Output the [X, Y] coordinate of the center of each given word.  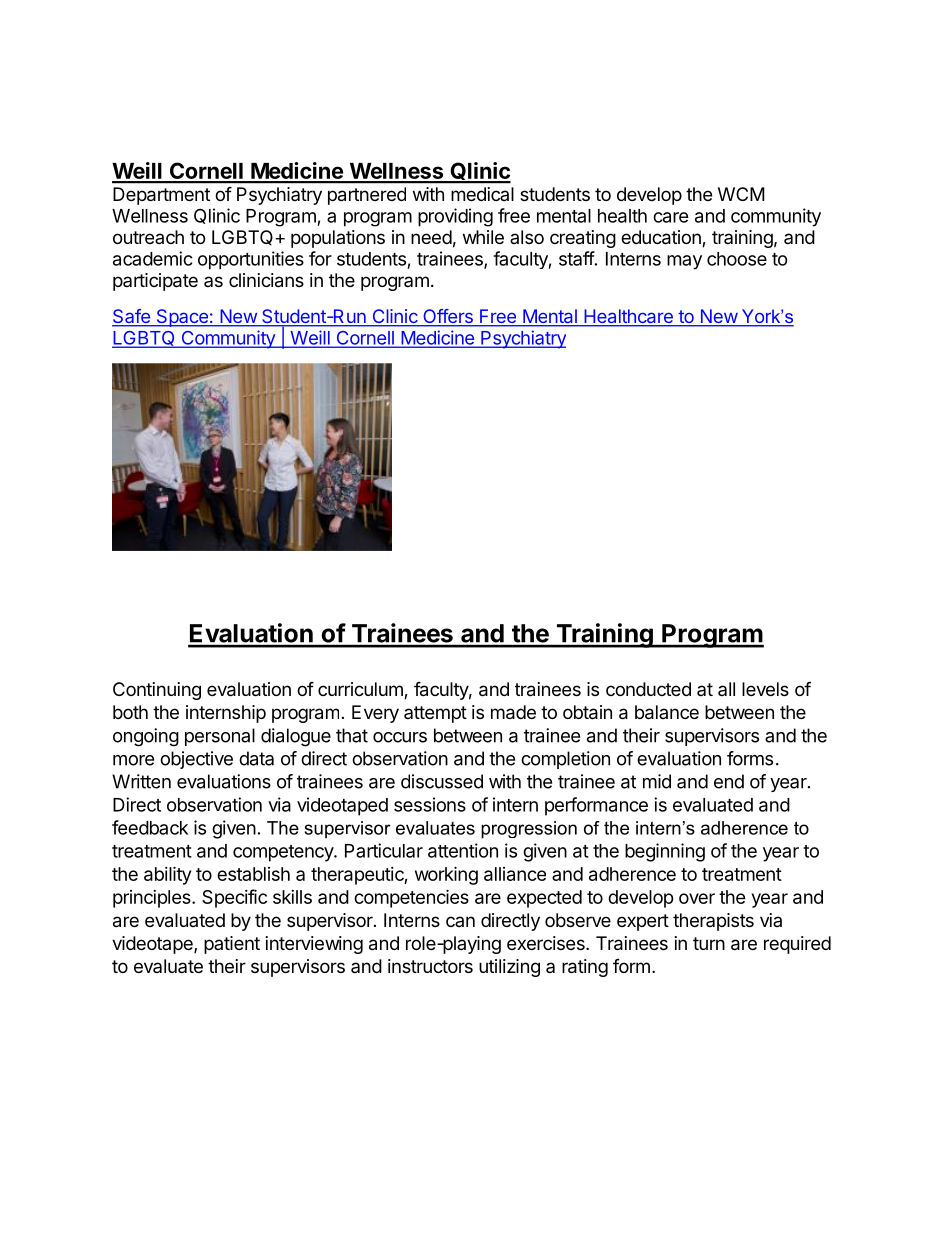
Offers [448, 317]
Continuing [157, 691]
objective [196, 760]
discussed [442, 781]
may [684, 262]
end [729, 781]
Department [161, 196]
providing [455, 217]
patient [232, 945]
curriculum [361, 690]
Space [182, 318]
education [662, 238]
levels [765, 689]
